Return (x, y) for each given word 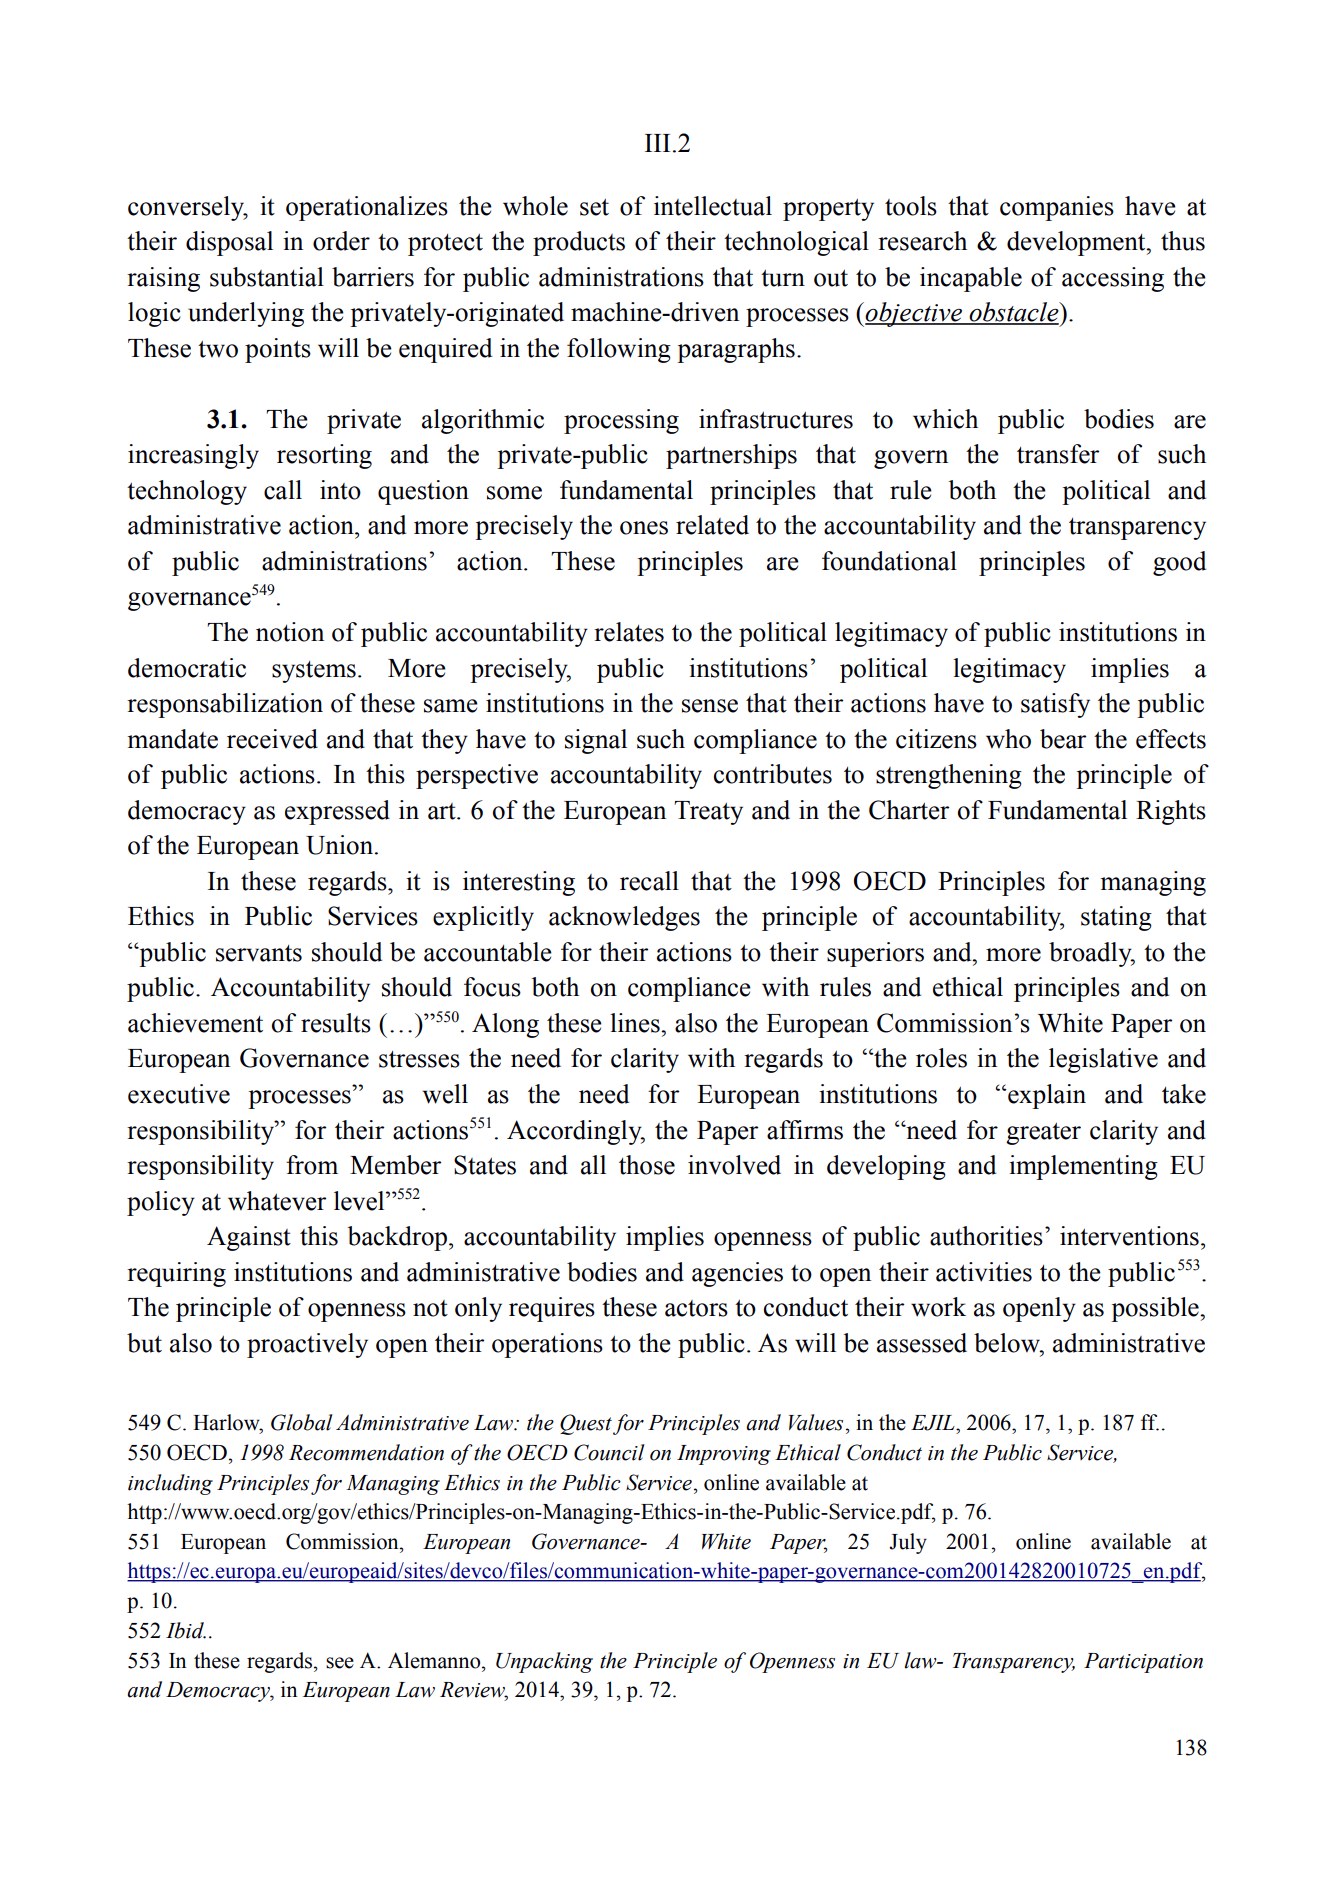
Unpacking (544, 1662)
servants (259, 953)
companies (1057, 208)
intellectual (713, 206)
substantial (267, 277)
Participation (1143, 1663)
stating (1116, 918)
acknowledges (624, 918)
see (340, 1663)
